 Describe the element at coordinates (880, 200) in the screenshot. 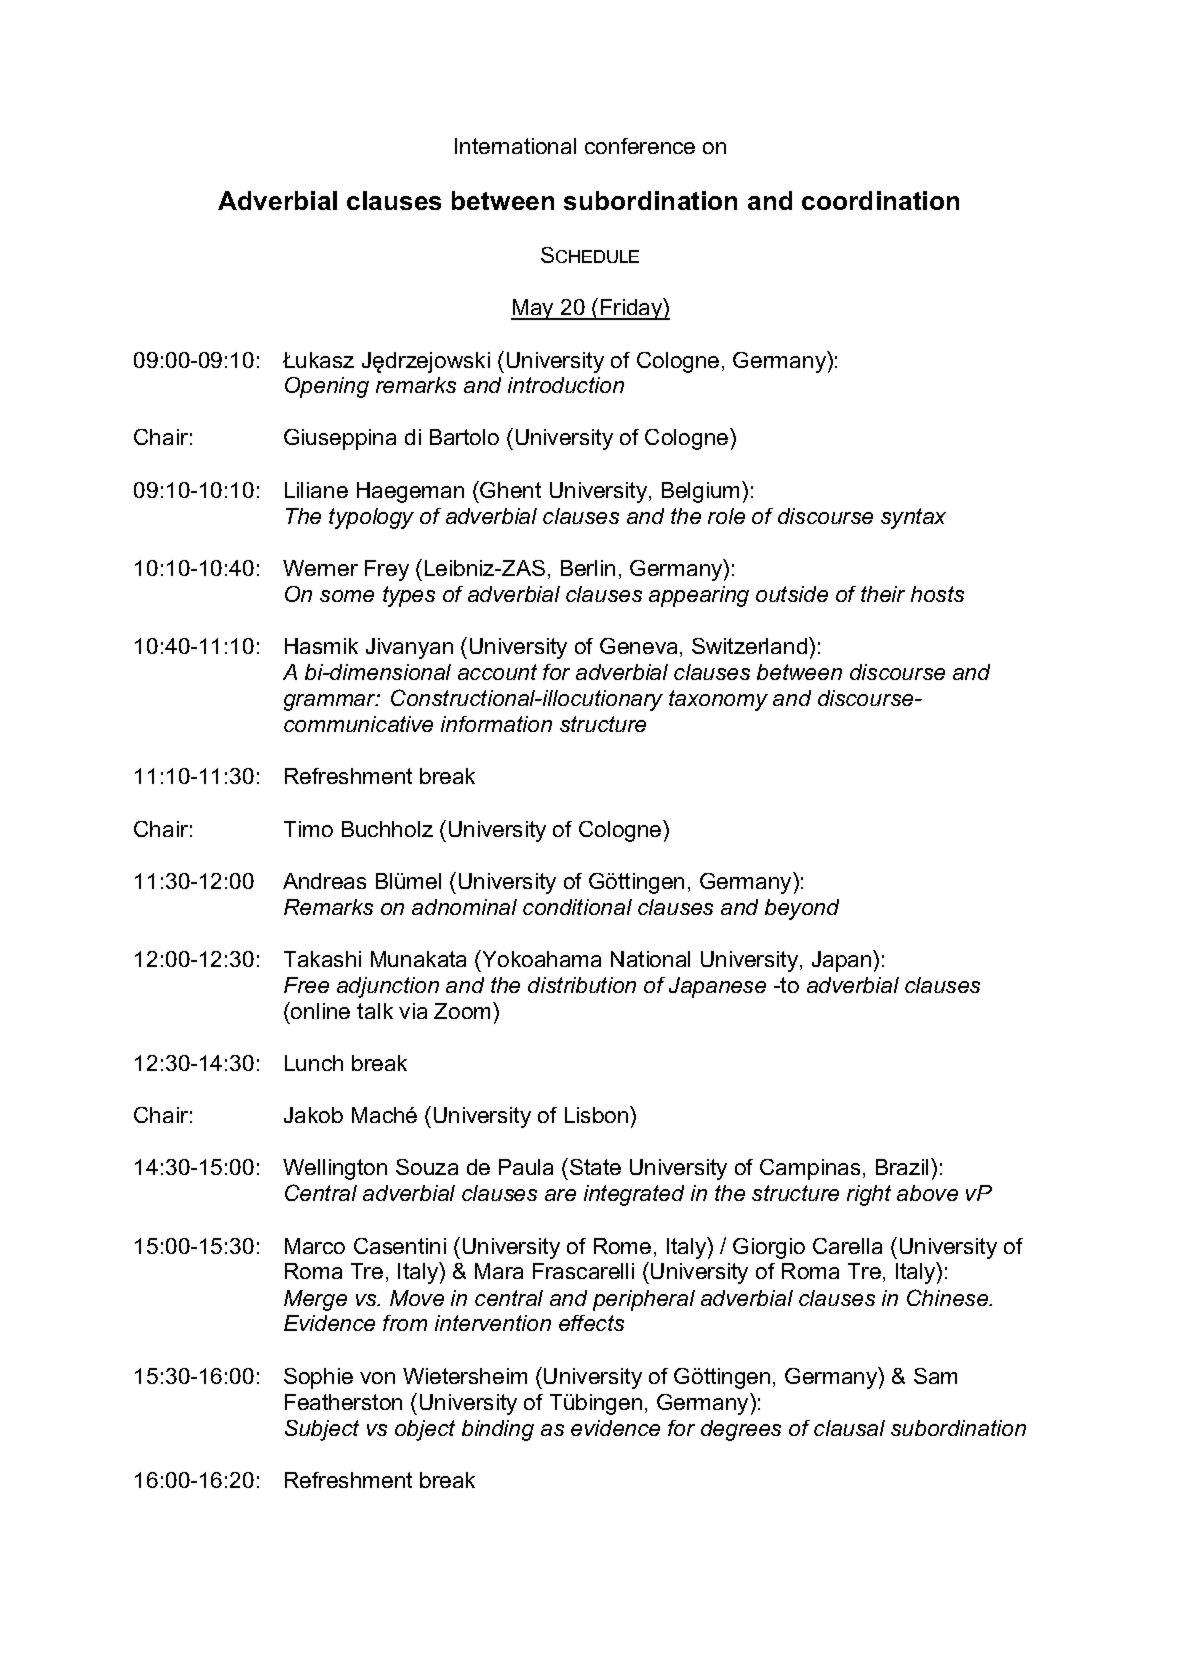

I see `coordination` at that location.
